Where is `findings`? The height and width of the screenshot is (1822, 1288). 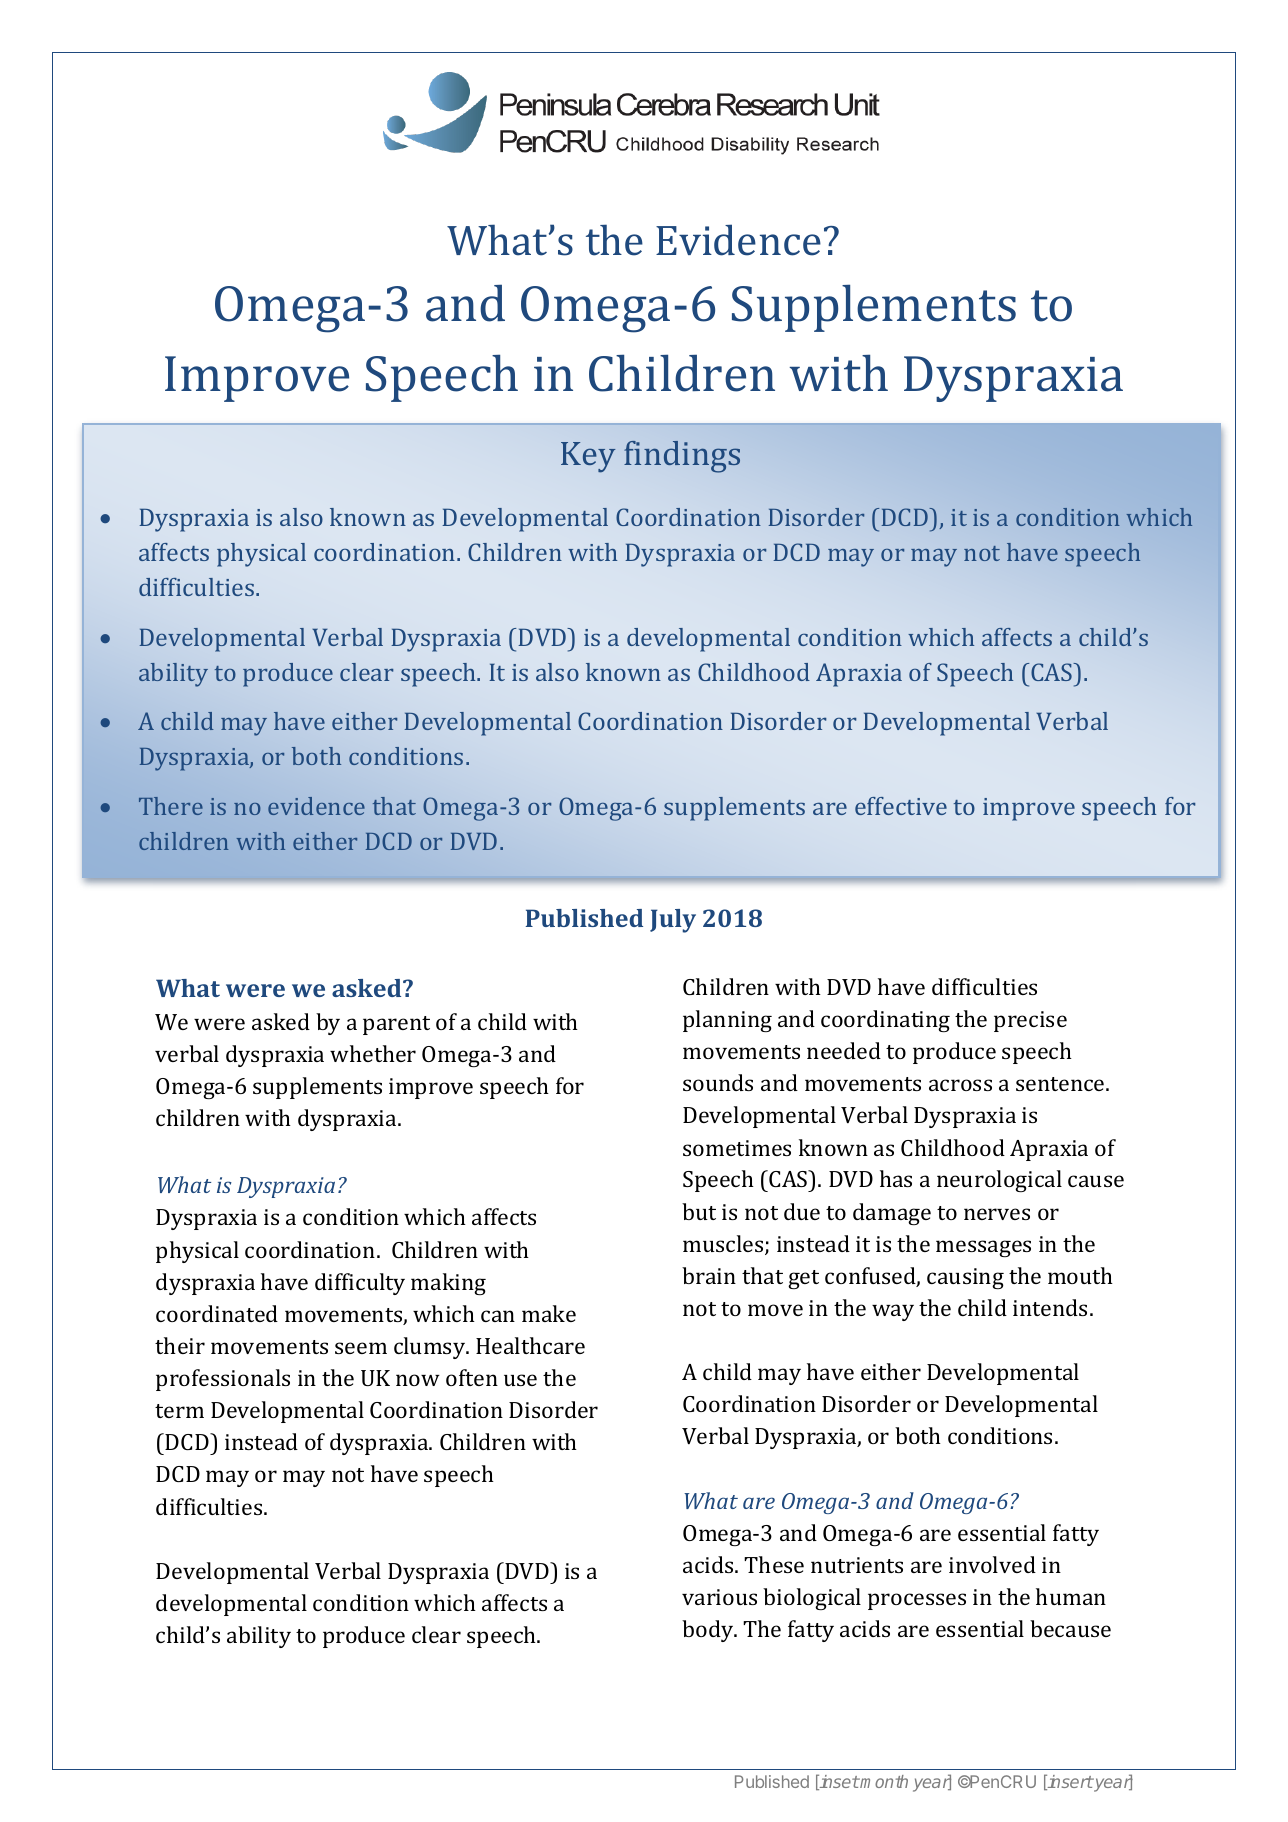 findings is located at coordinates (682, 457).
